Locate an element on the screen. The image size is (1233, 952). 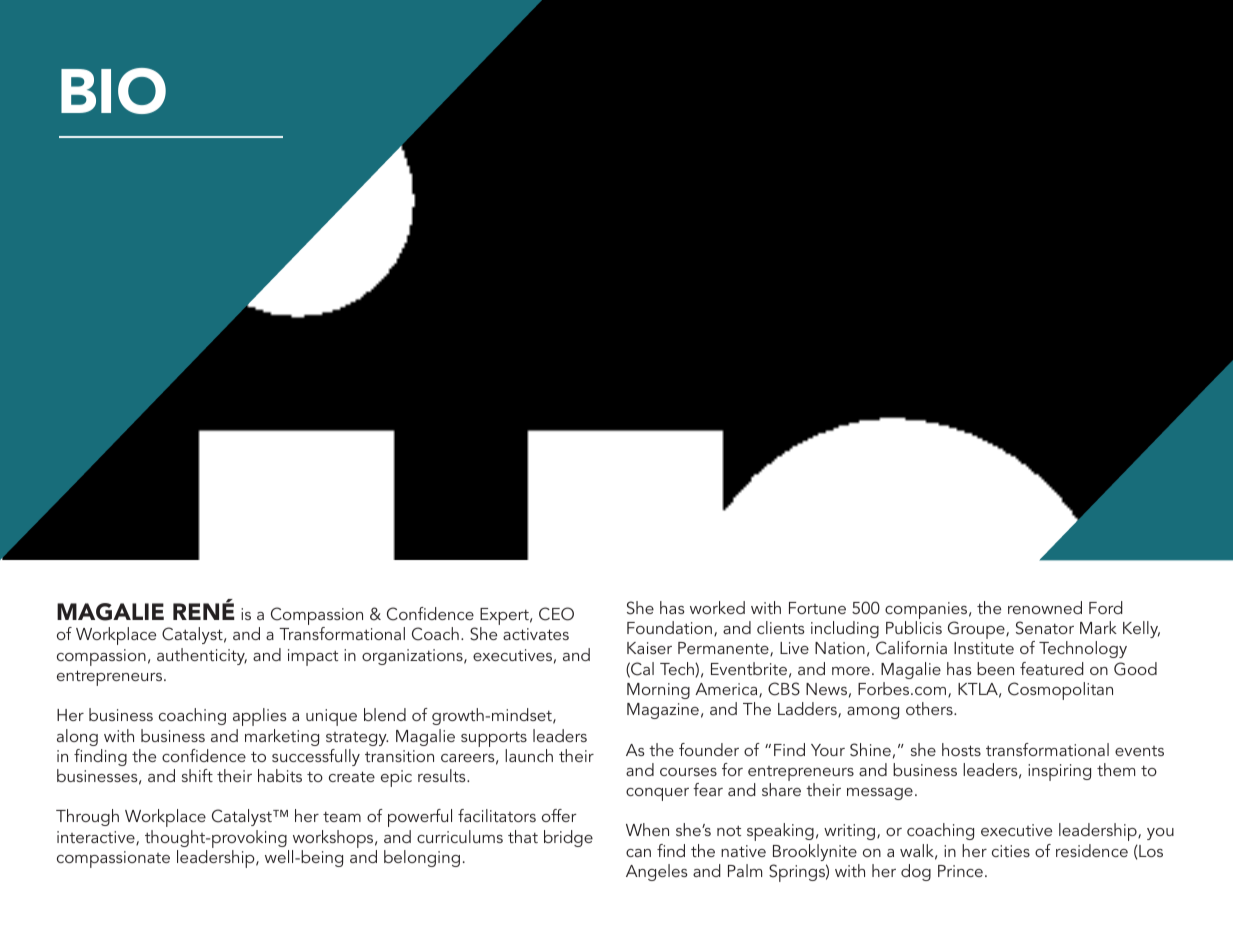
BIO is located at coordinates (113, 91).
